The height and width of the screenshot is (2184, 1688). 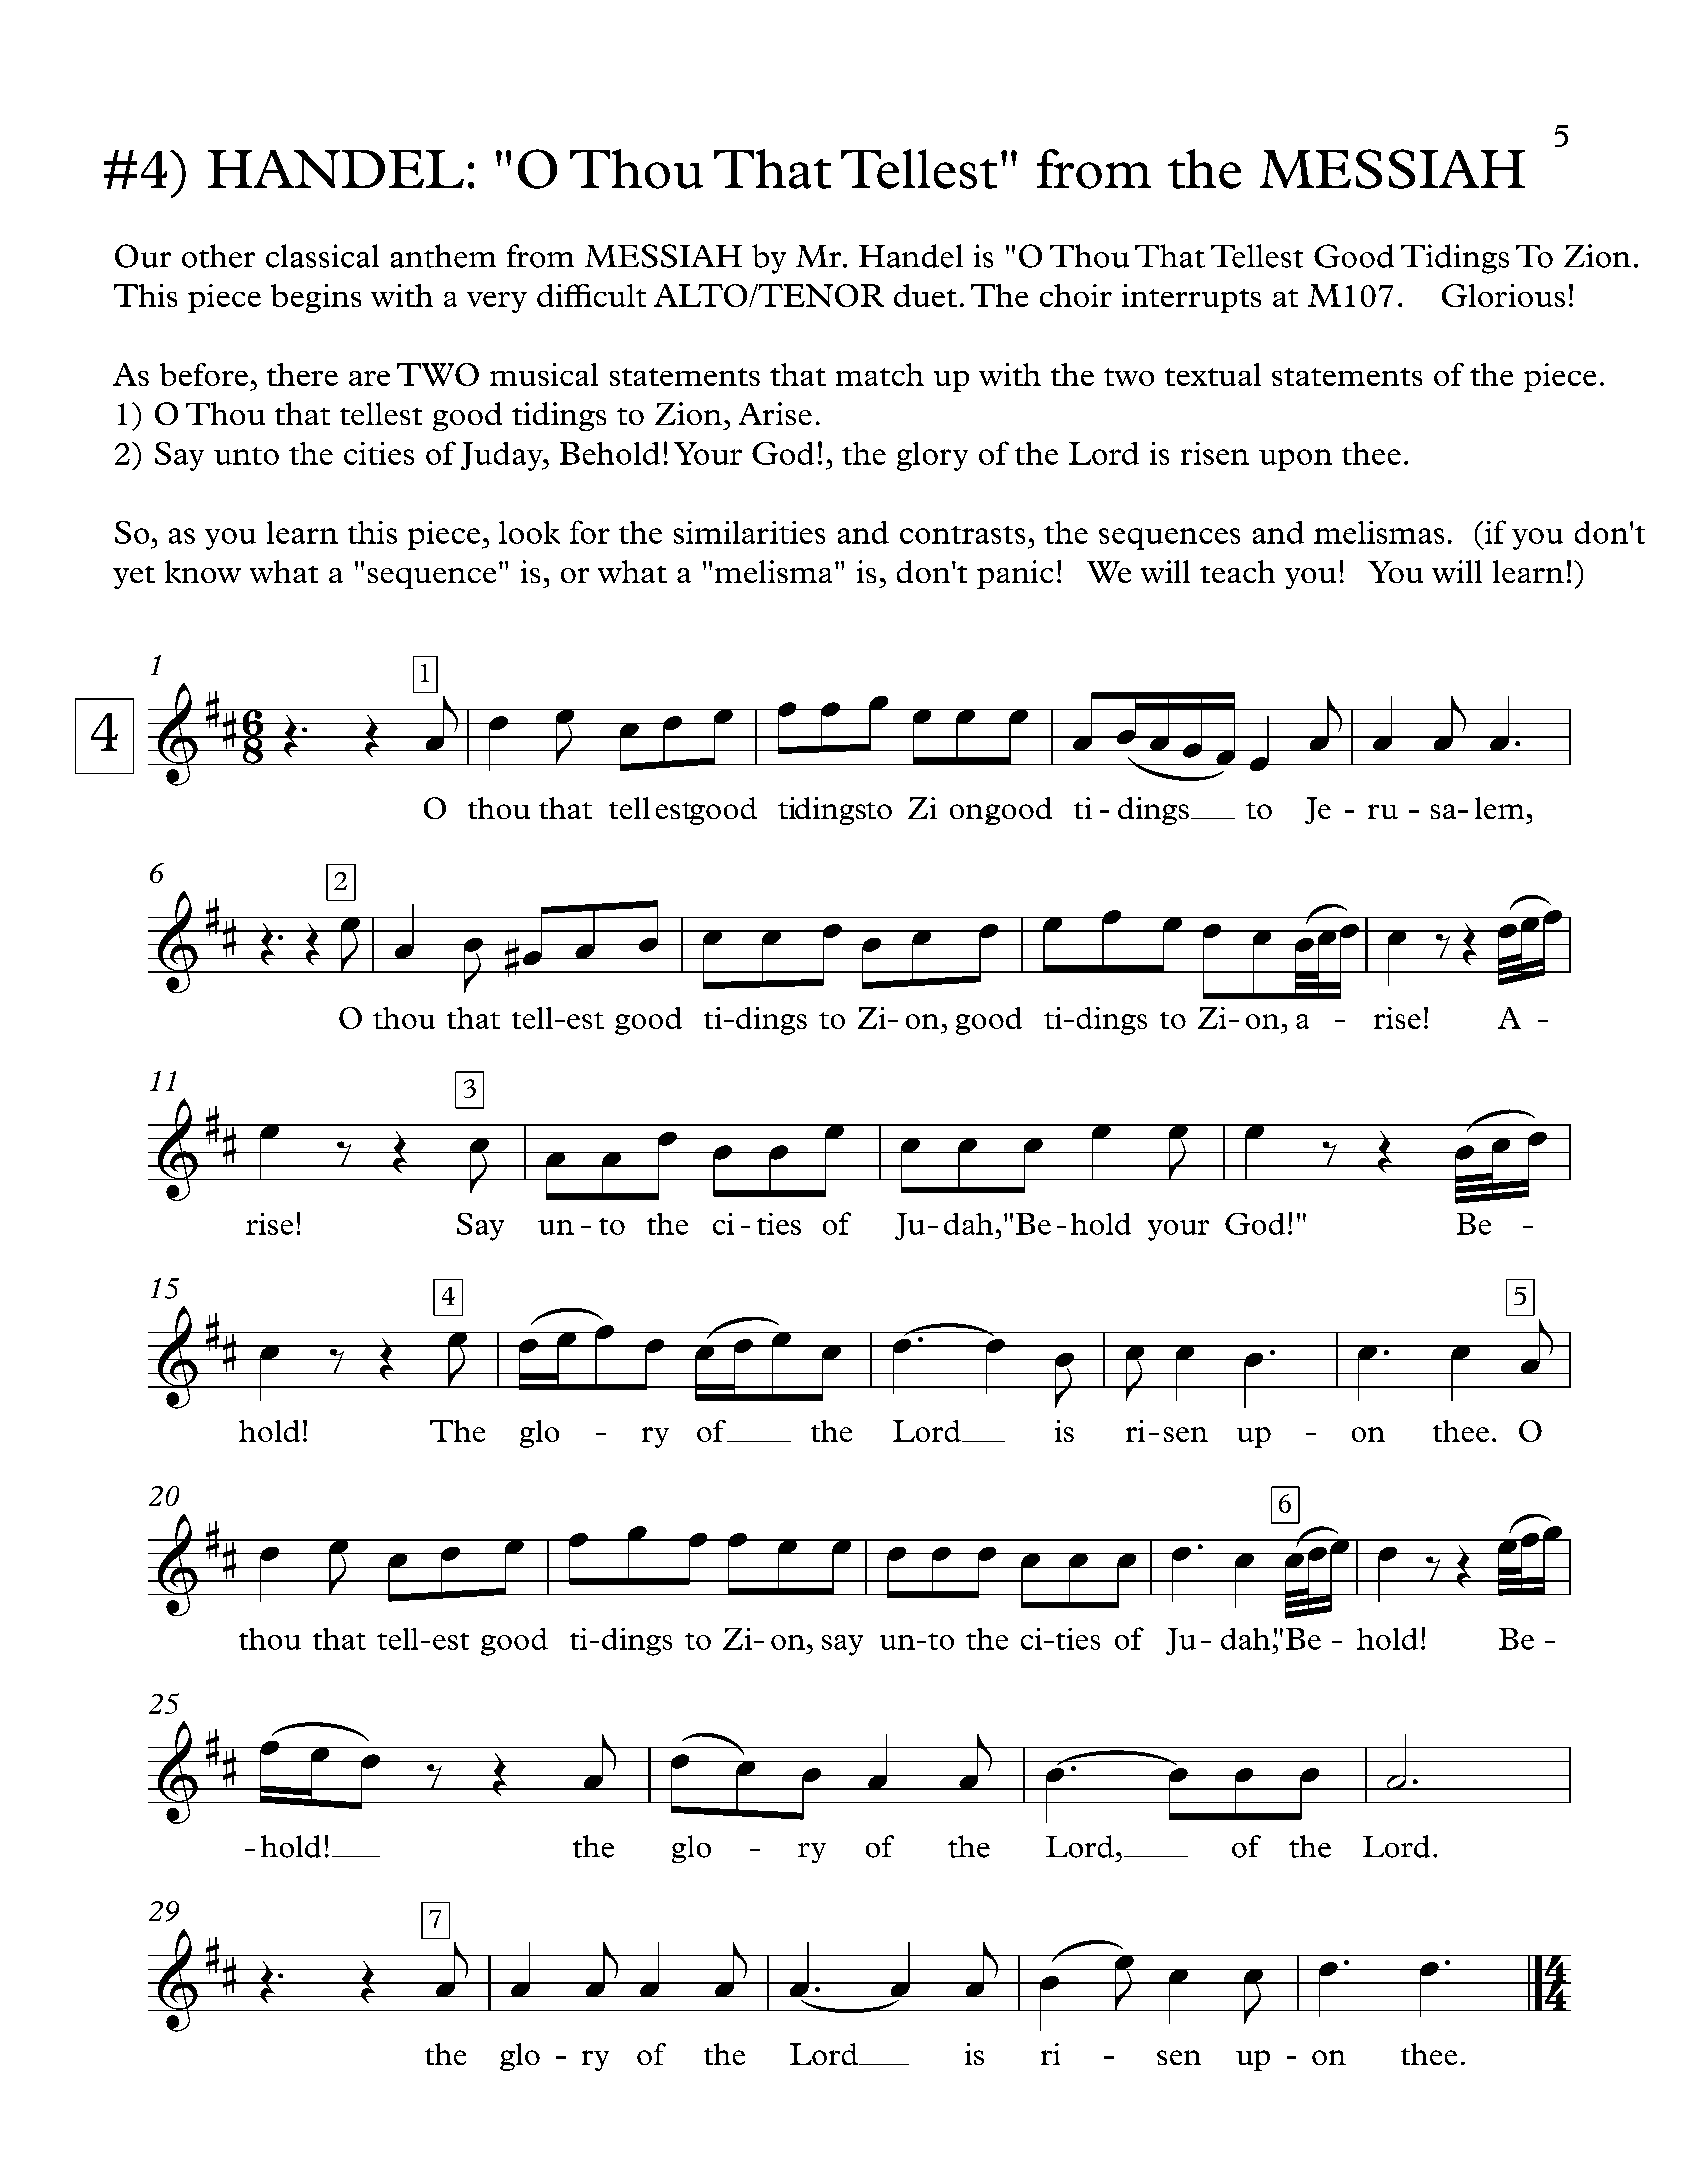 What do you see at coordinates (322, 256) in the screenshot?
I see `classical` at bounding box center [322, 256].
